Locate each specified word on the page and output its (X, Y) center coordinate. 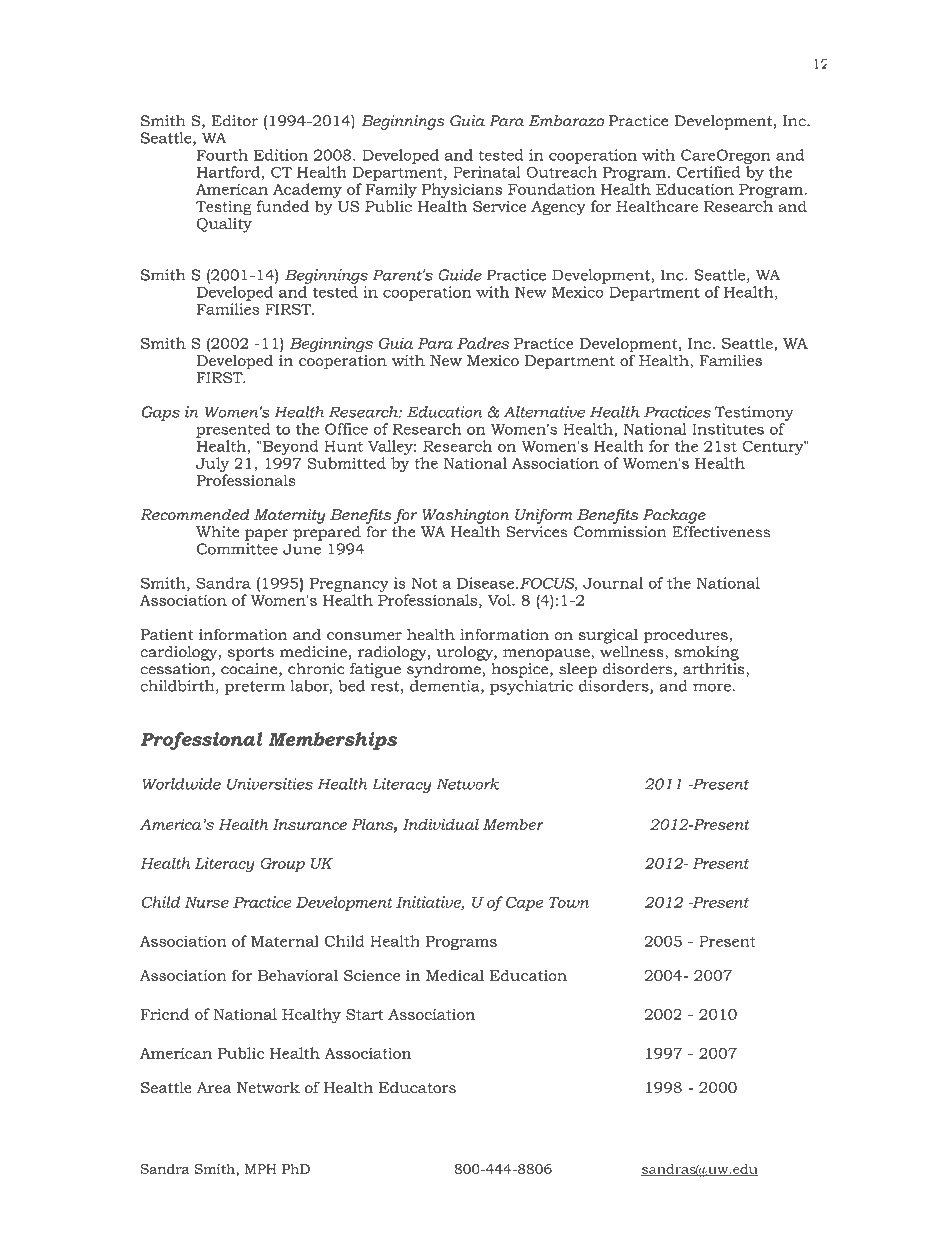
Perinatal (487, 172)
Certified (708, 172)
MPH (260, 1169)
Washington (465, 516)
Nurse (207, 902)
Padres (483, 343)
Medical (455, 975)
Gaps (160, 413)
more (712, 687)
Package (674, 516)
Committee (237, 549)
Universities (270, 784)
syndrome (445, 669)
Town (569, 902)
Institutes (728, 429)
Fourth (222, 155)
